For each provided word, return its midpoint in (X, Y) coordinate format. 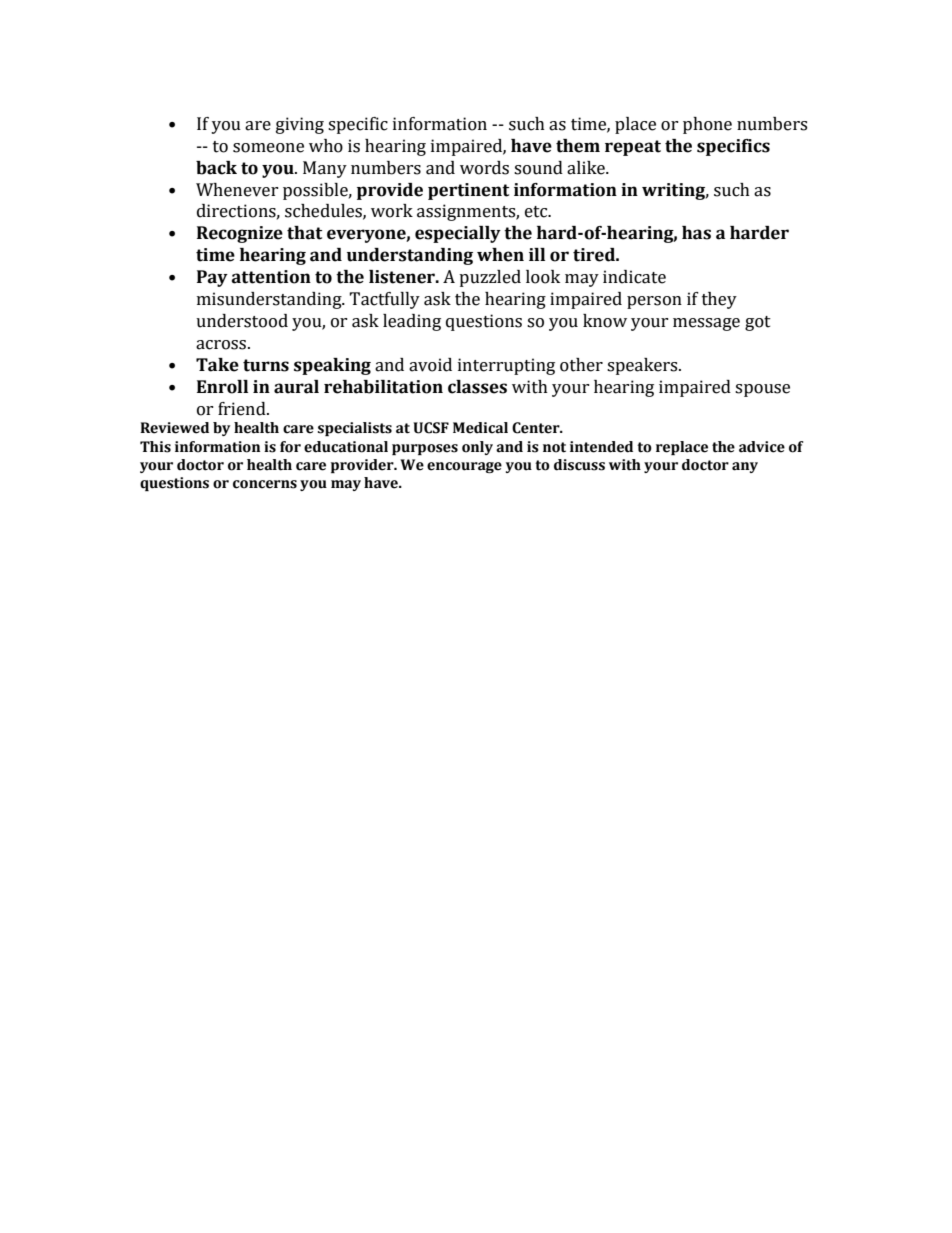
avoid (430, 365)
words (484, 168)
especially (458, 234)
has (696, 233)
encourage (464, 467)
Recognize (240, 234)
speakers (643, 366)
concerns (265, 484)
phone (707, 125)
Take (217, 365)
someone (268, 148)
